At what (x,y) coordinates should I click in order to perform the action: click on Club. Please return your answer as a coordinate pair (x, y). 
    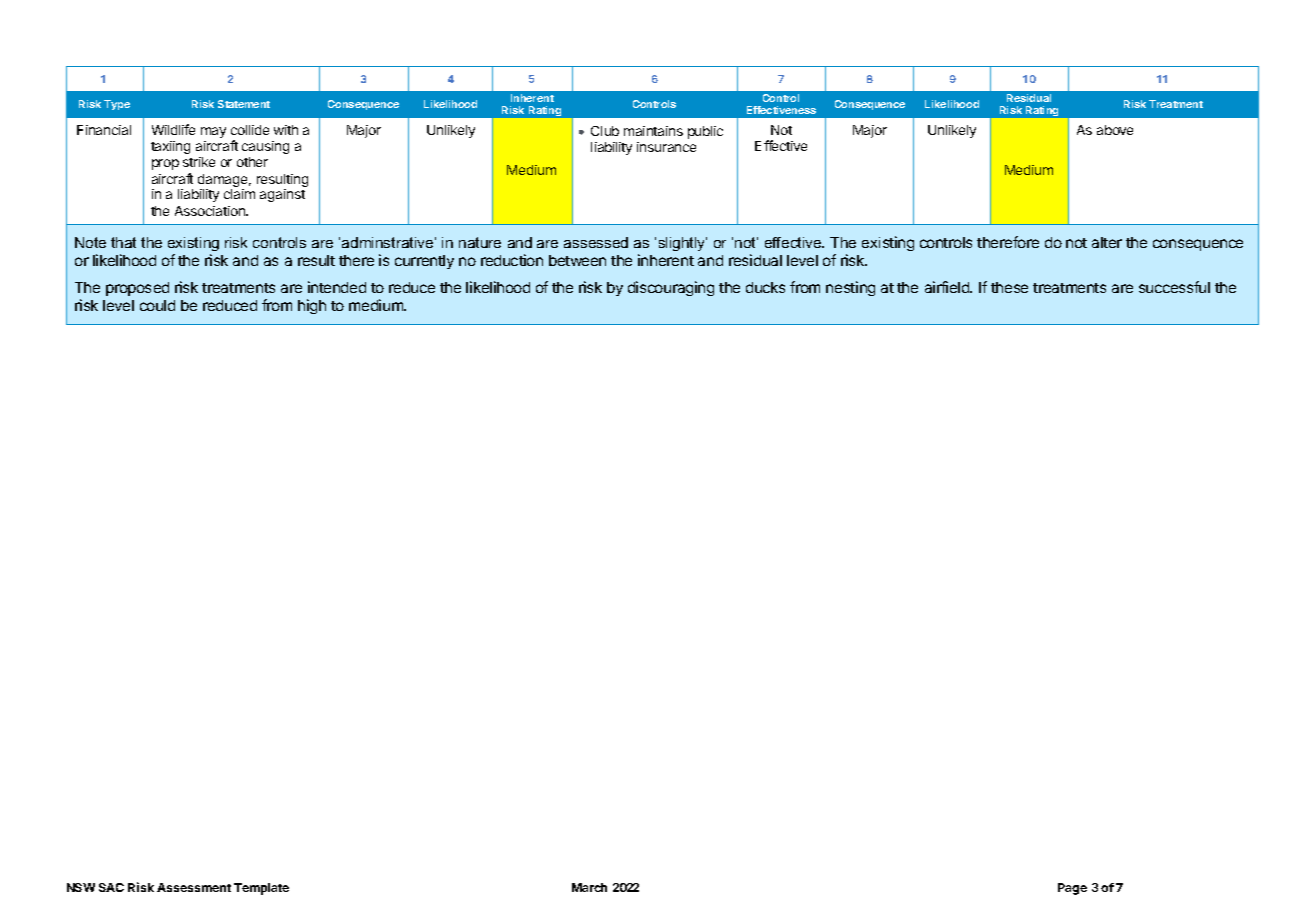
    Looking at the image, I should click on (605, 131).
